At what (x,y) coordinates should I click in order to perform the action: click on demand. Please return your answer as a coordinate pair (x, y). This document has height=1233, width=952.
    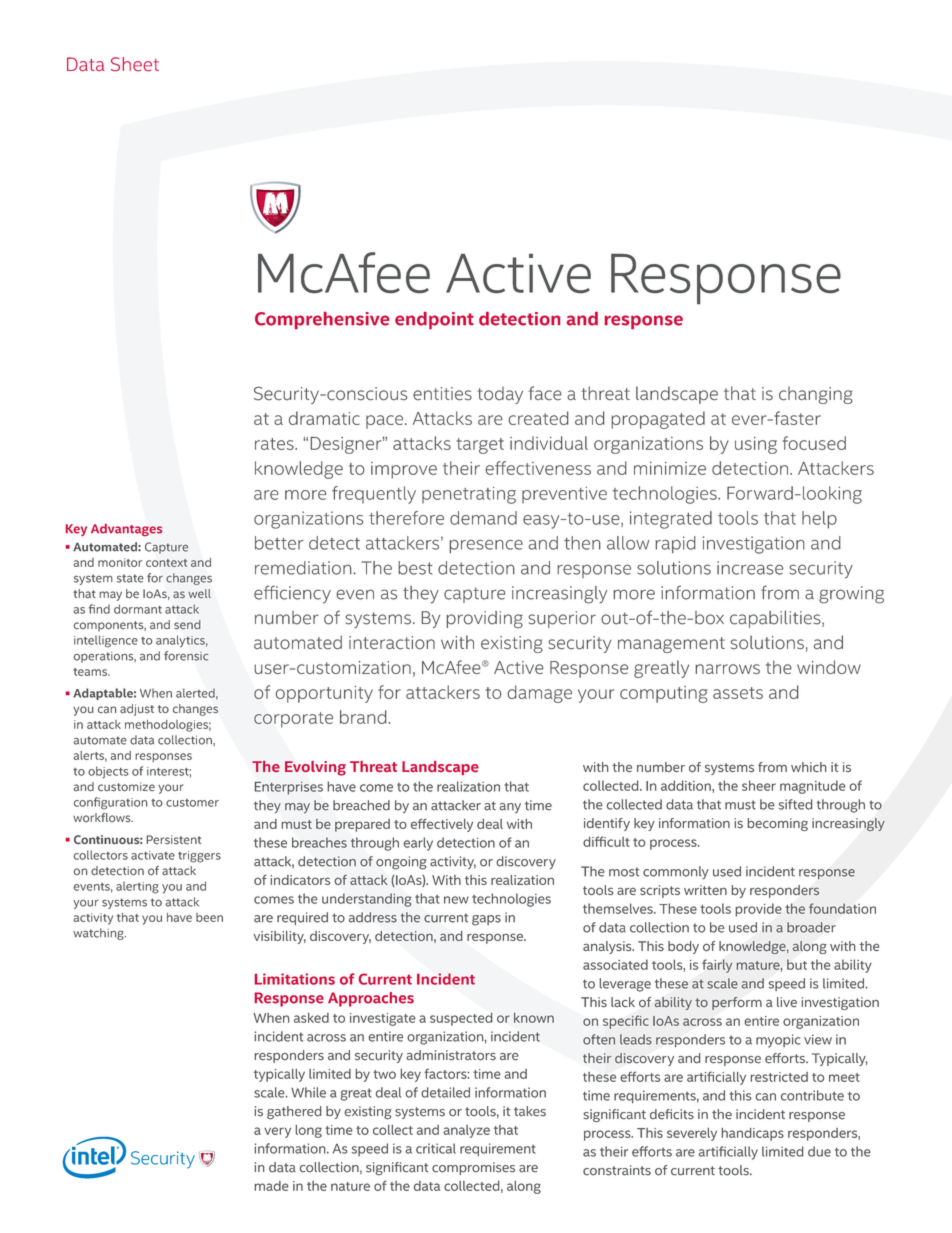
    Looking at the image, I should click on (483, 518).
